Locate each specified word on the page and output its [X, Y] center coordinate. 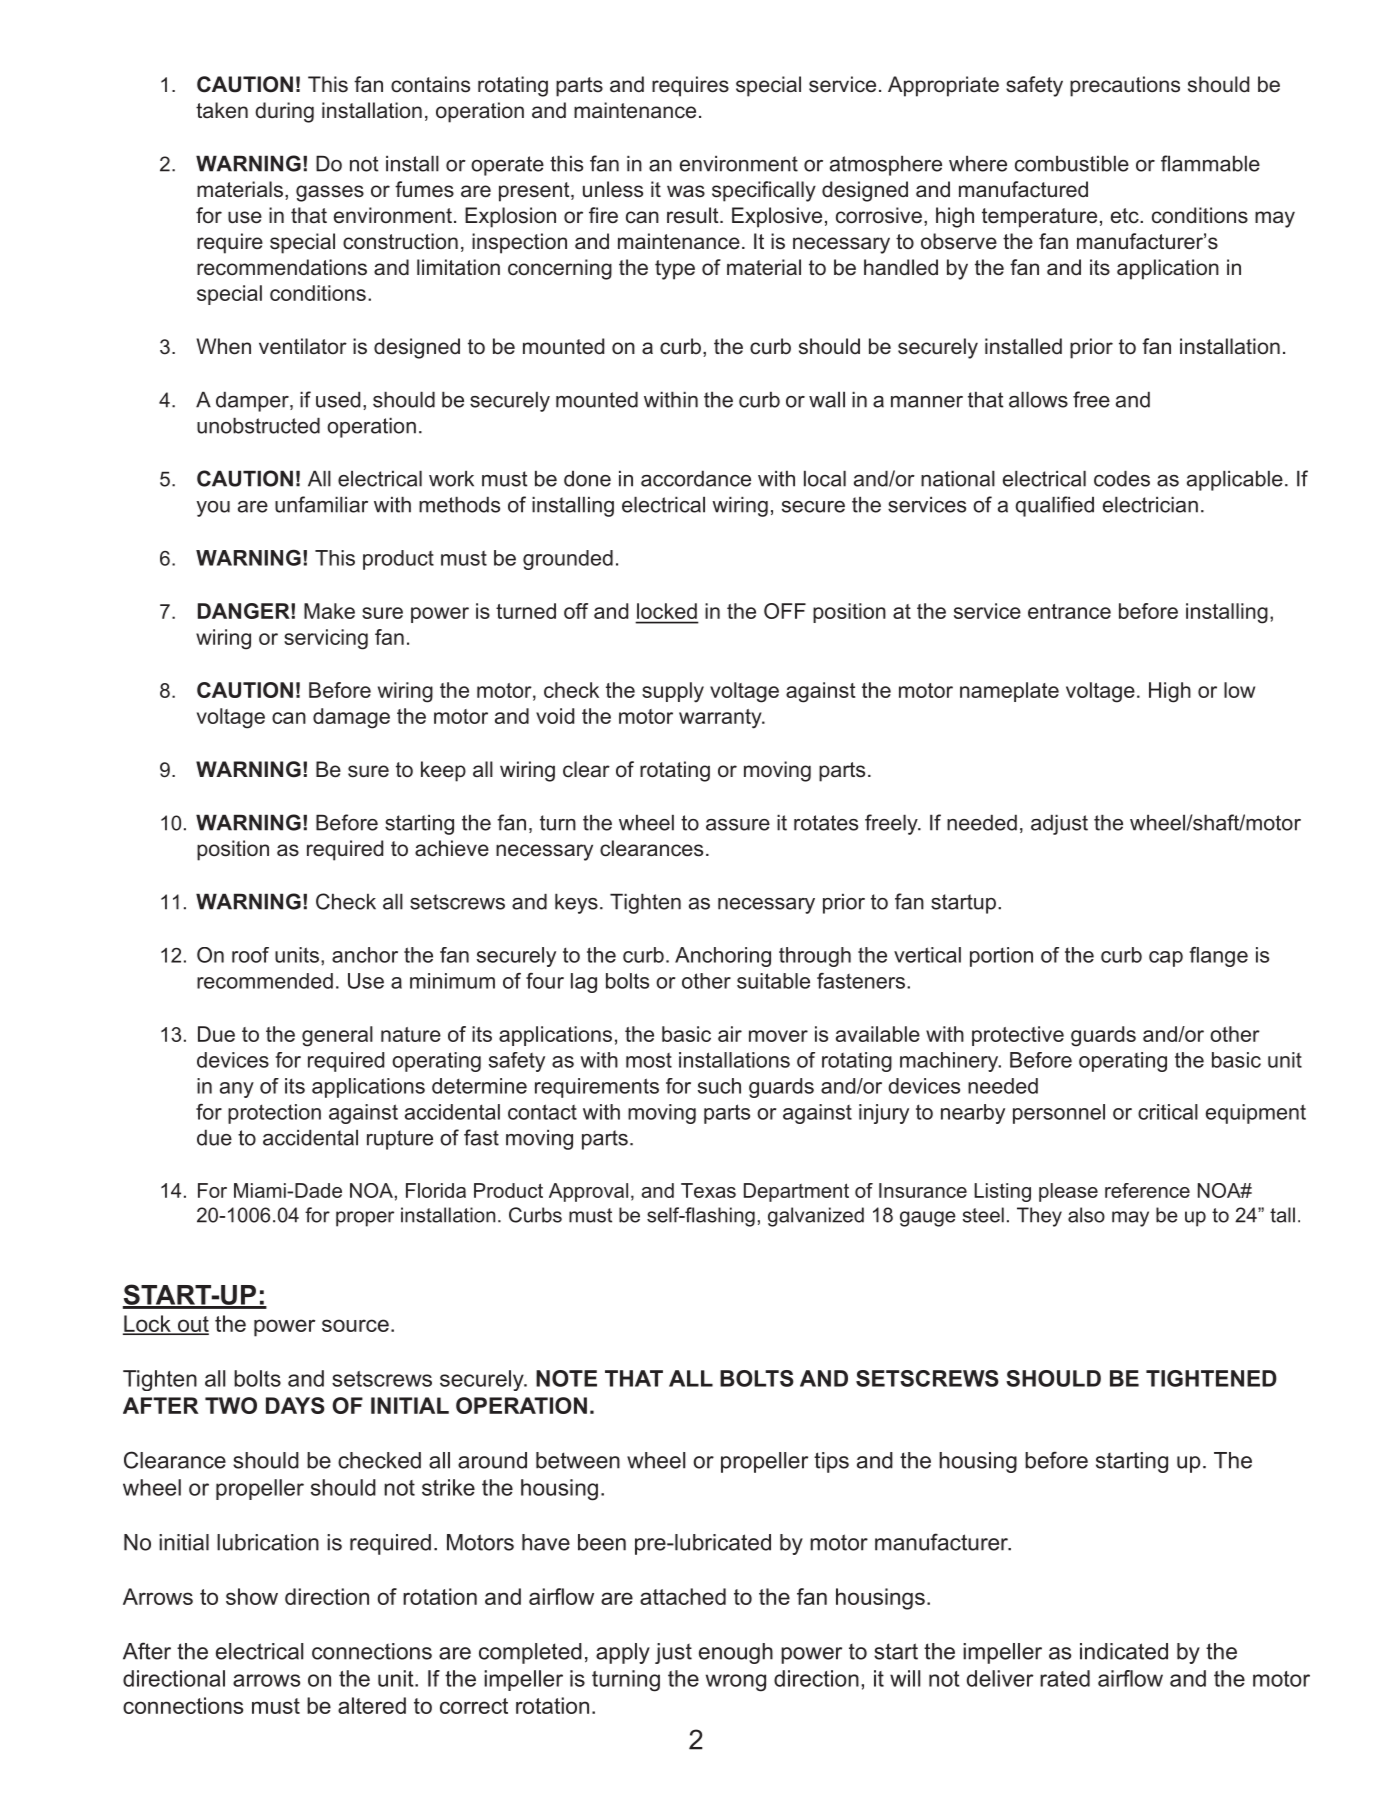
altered [372, 1705]
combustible [1072, 163]
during [284, 112]
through [815, 957]
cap [1166, 959]
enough [736, 1653]
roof [250, 955]
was [686, 191]
